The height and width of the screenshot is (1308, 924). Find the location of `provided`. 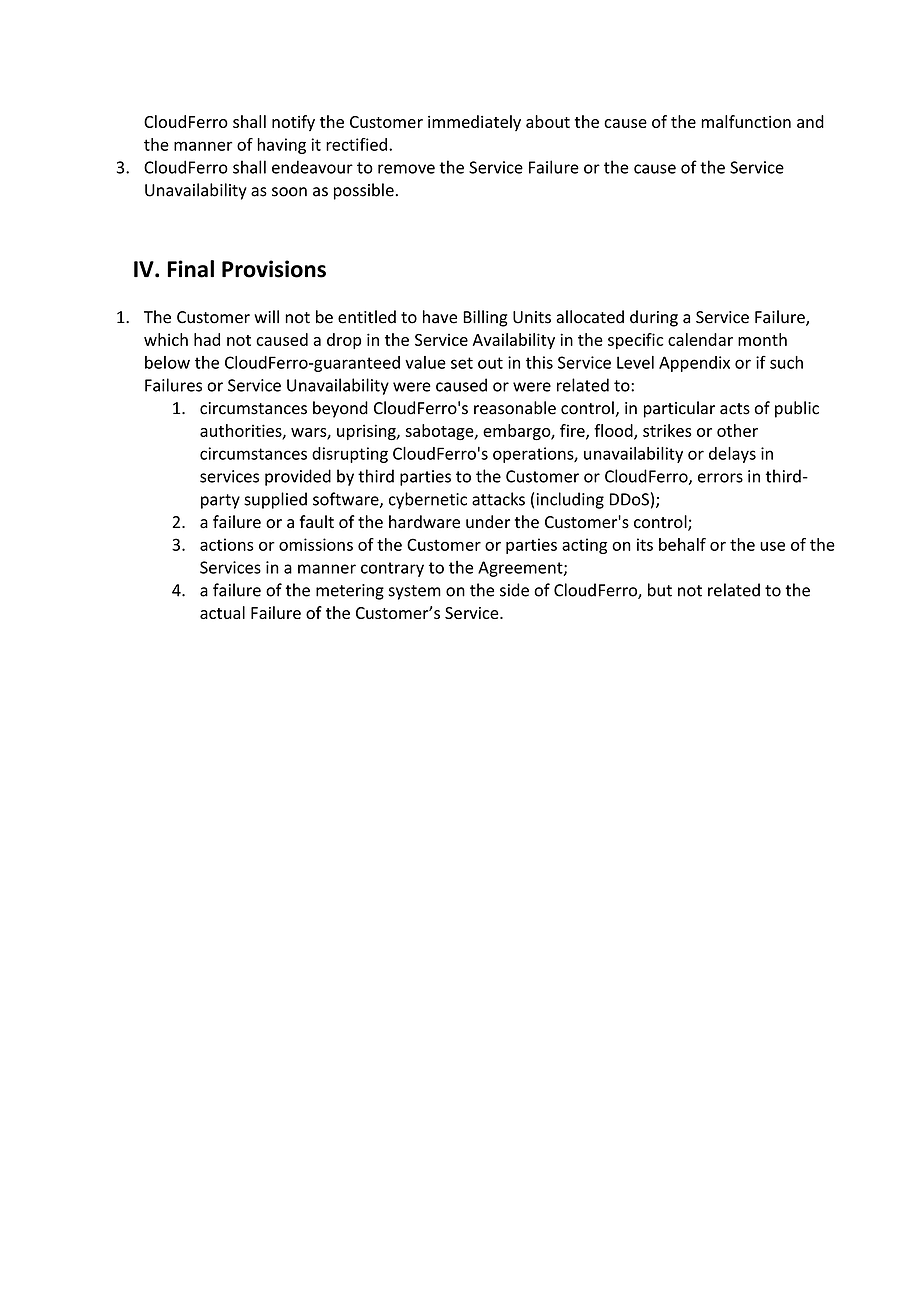

provided is located at coordinates (298, 477).
